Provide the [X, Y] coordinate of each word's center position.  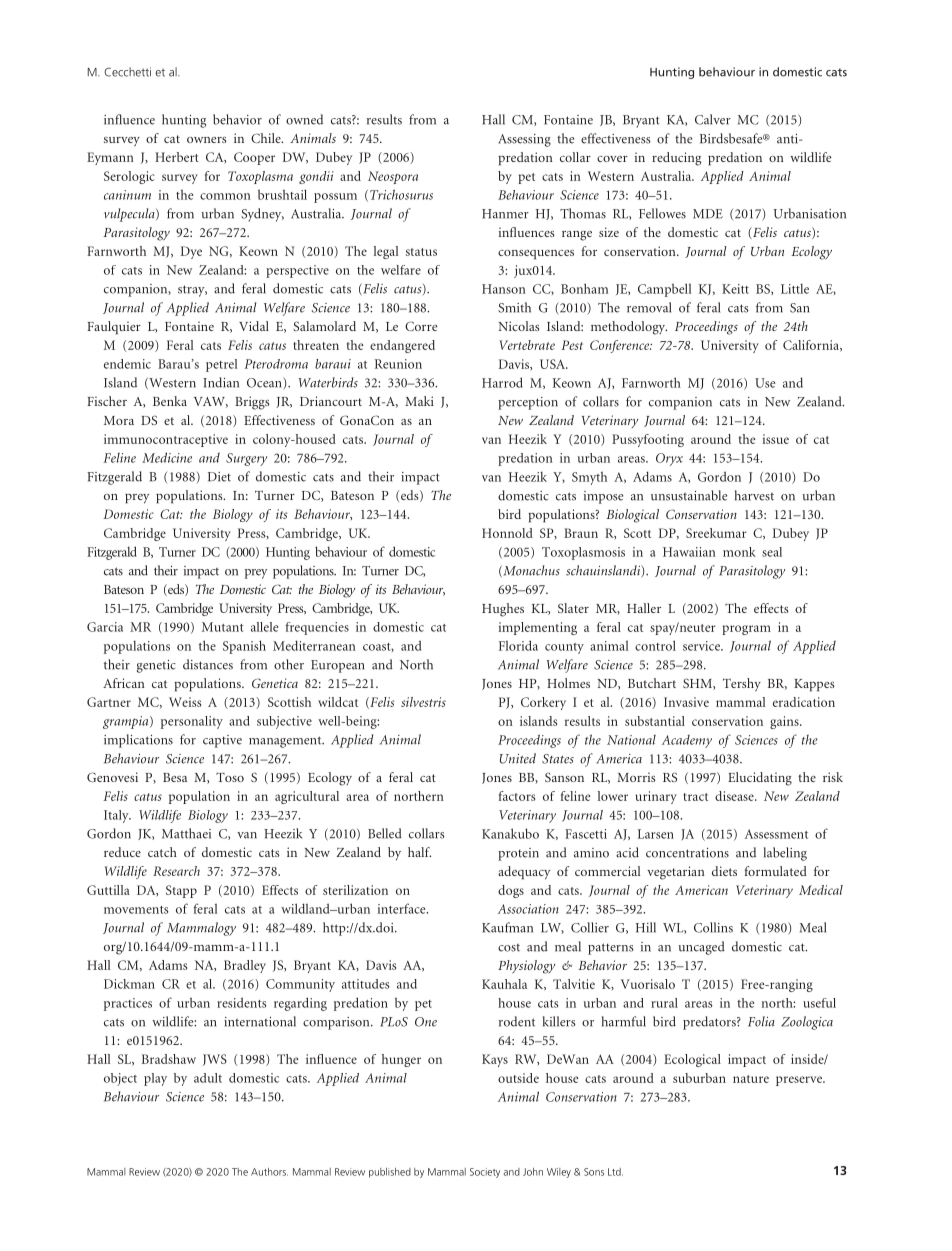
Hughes [503, 610]
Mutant [223, 627]
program [746, 630]
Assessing [524, 140]
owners [207, 140]
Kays [495, 1060]
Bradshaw [169, 1059]
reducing [676, 159]
